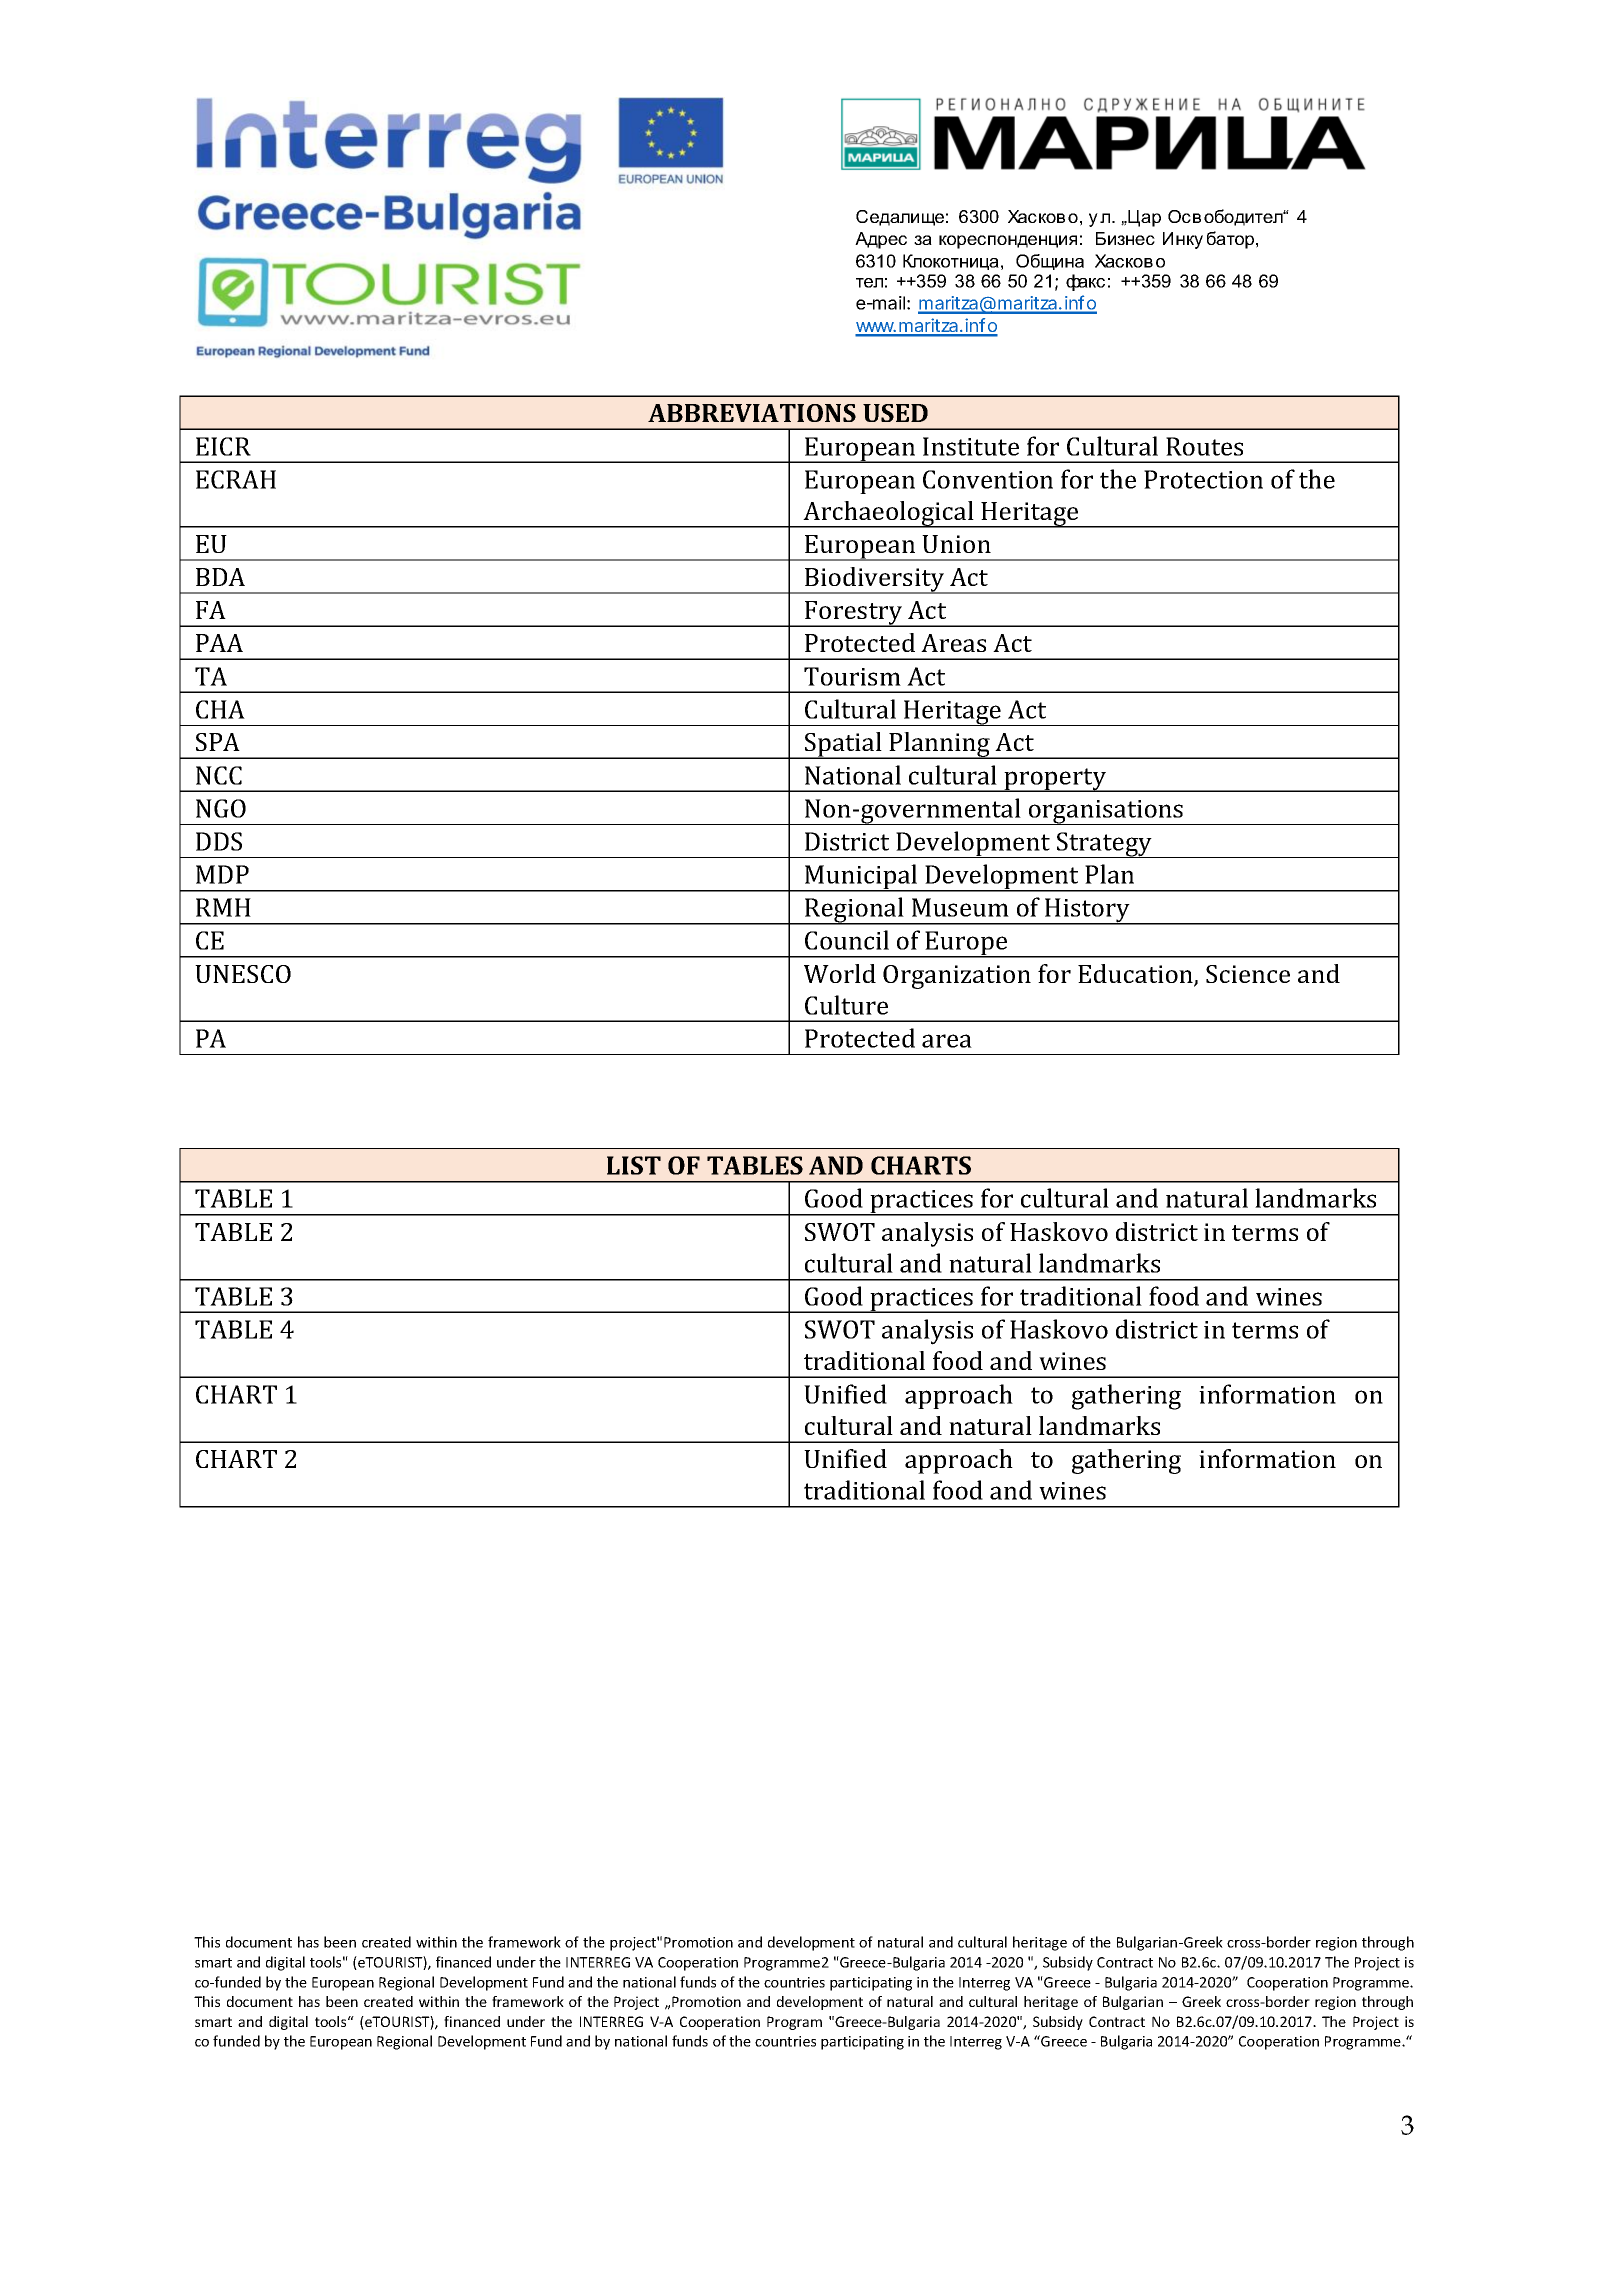 This document has width=1609, height=2276. What do you see at coordinates (843, 745) in the document?
I see `Spatial` at bounding box center [843, 745].
